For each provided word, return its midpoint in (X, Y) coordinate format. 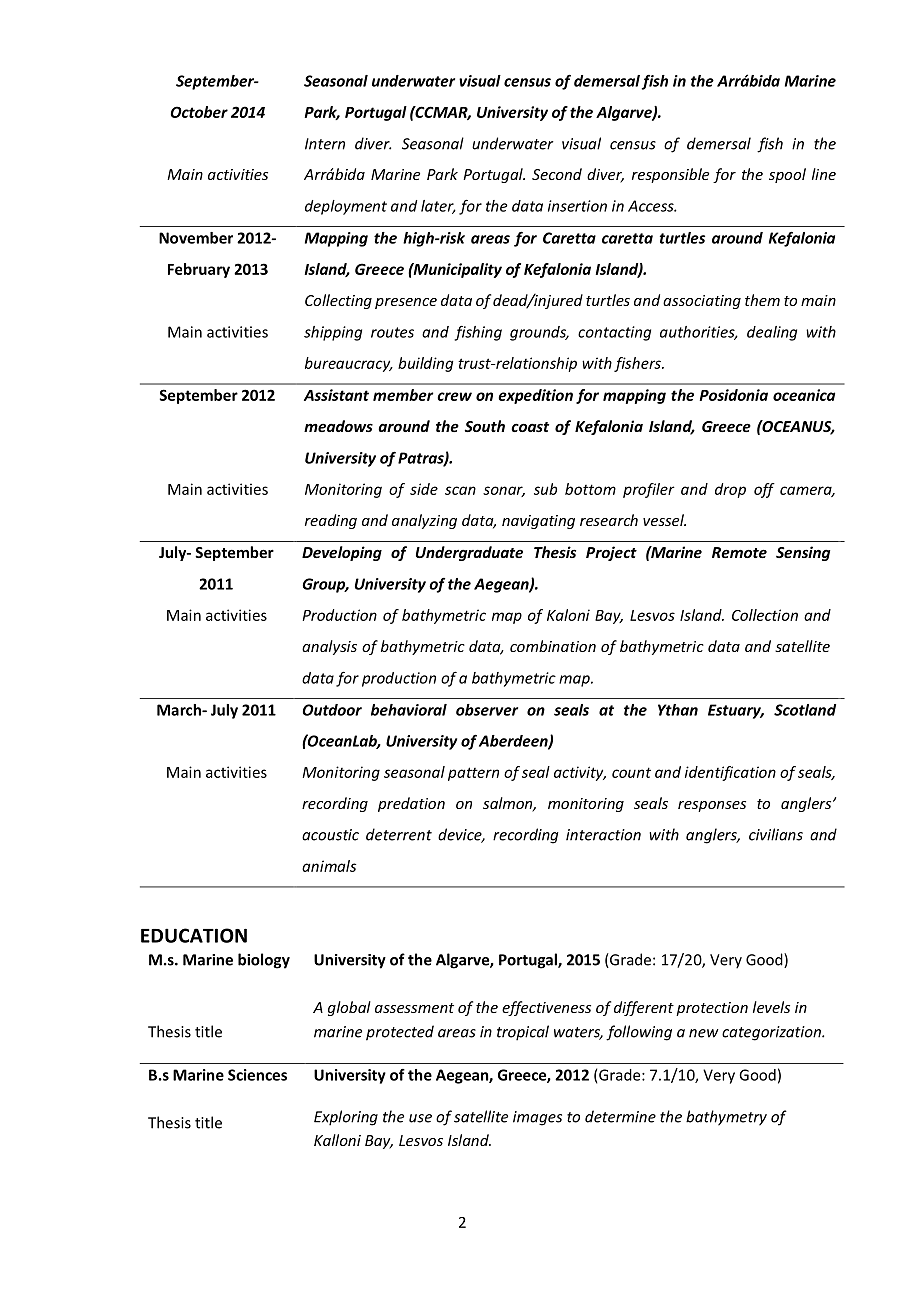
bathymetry (726, 1118)
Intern (325, 144)
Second (557, 174)
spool (787, 175)
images (537, 1118)
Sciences (257, 1075)
